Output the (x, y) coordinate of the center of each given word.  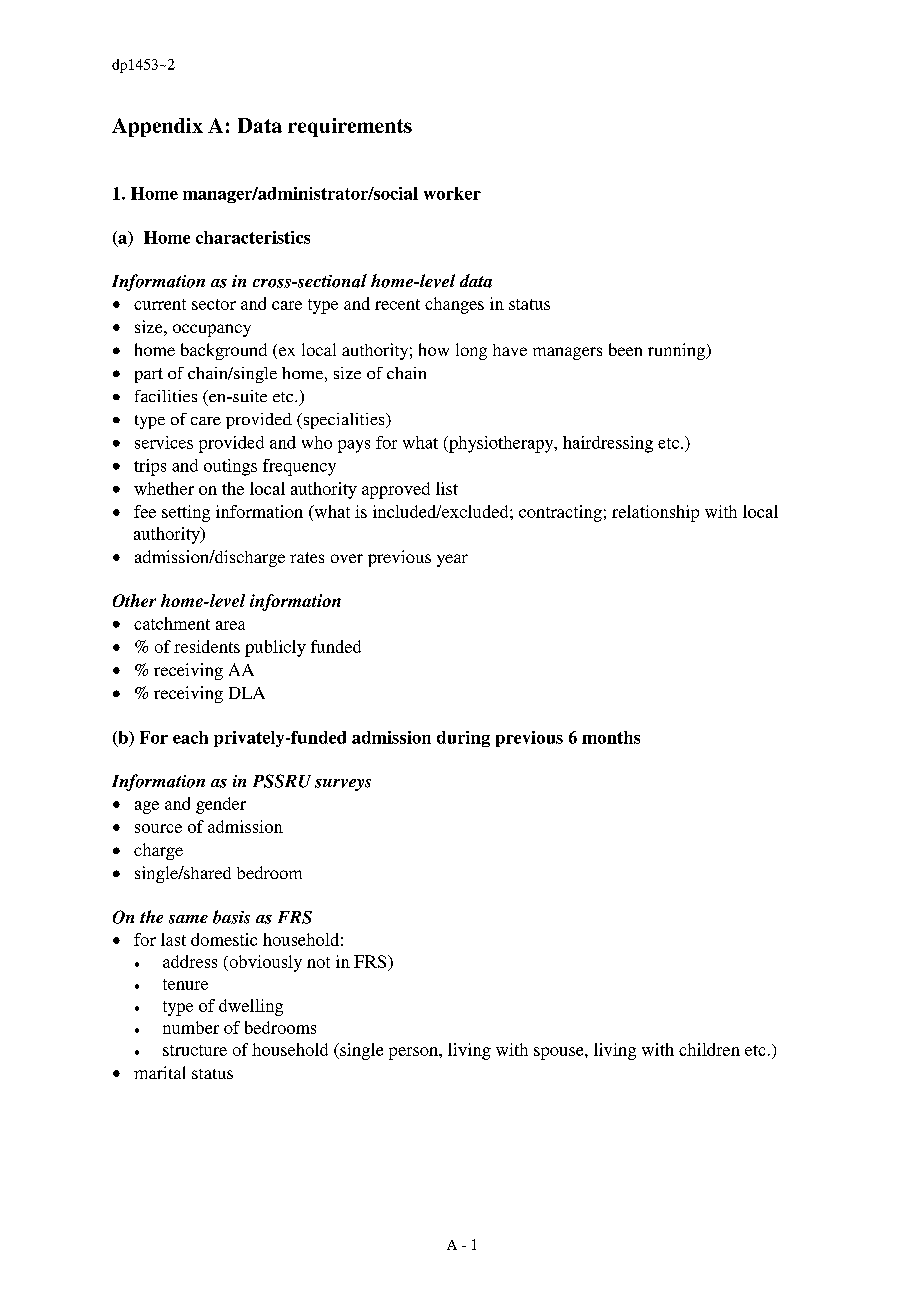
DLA (247, 693)
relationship (655, 513)
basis (231, 917)
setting (186, 513)
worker (452, 193)
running (678, 351)
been (625, 349)
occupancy (212, 330)
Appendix (157, 127)
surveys (343, 785)
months (611, 737)
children (709, 1049)
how (434, 349)
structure (195, 1050)
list (447, 488)
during (463, 739)
